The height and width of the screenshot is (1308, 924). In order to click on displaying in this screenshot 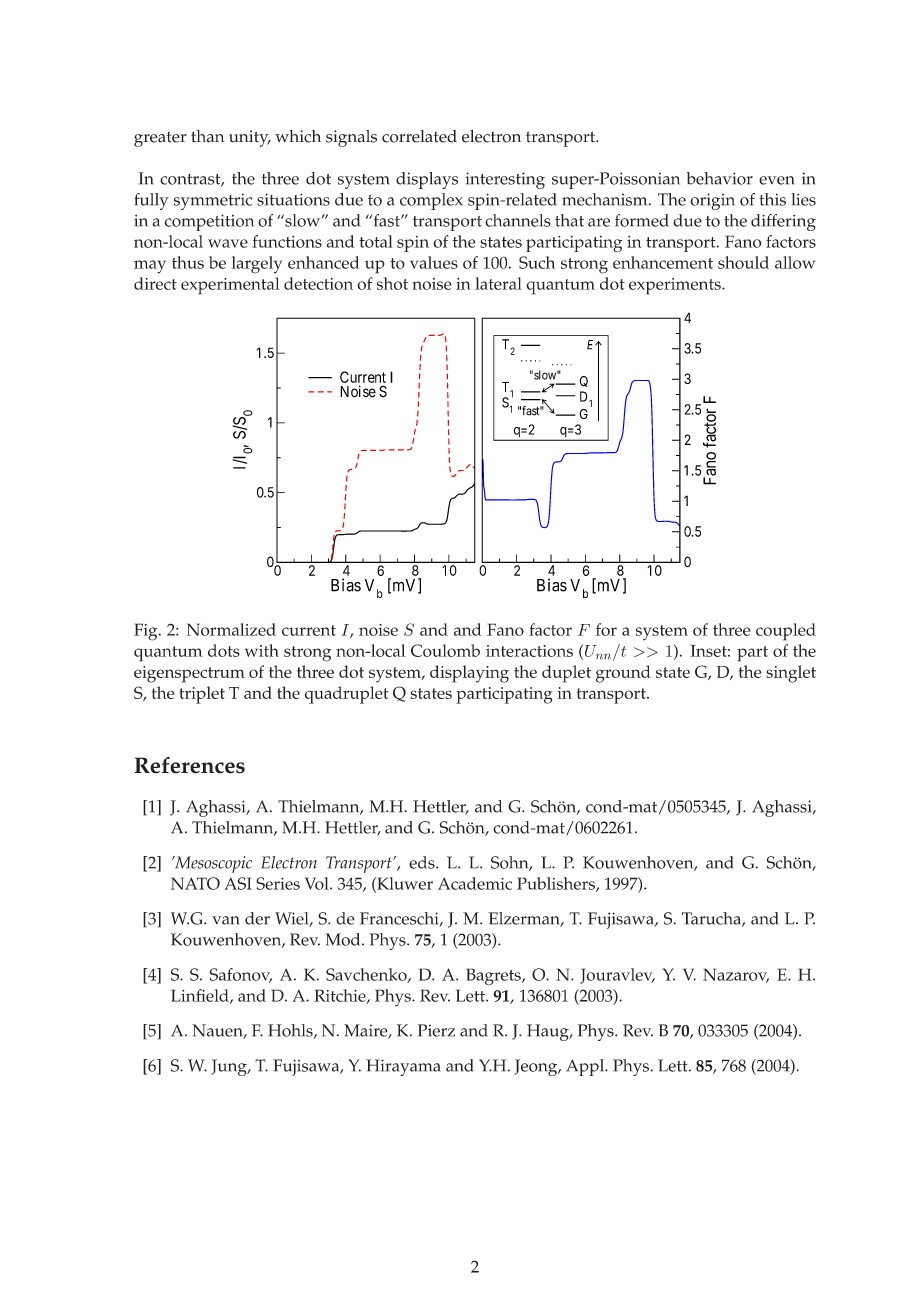, I will do `click(469, 674)`.
